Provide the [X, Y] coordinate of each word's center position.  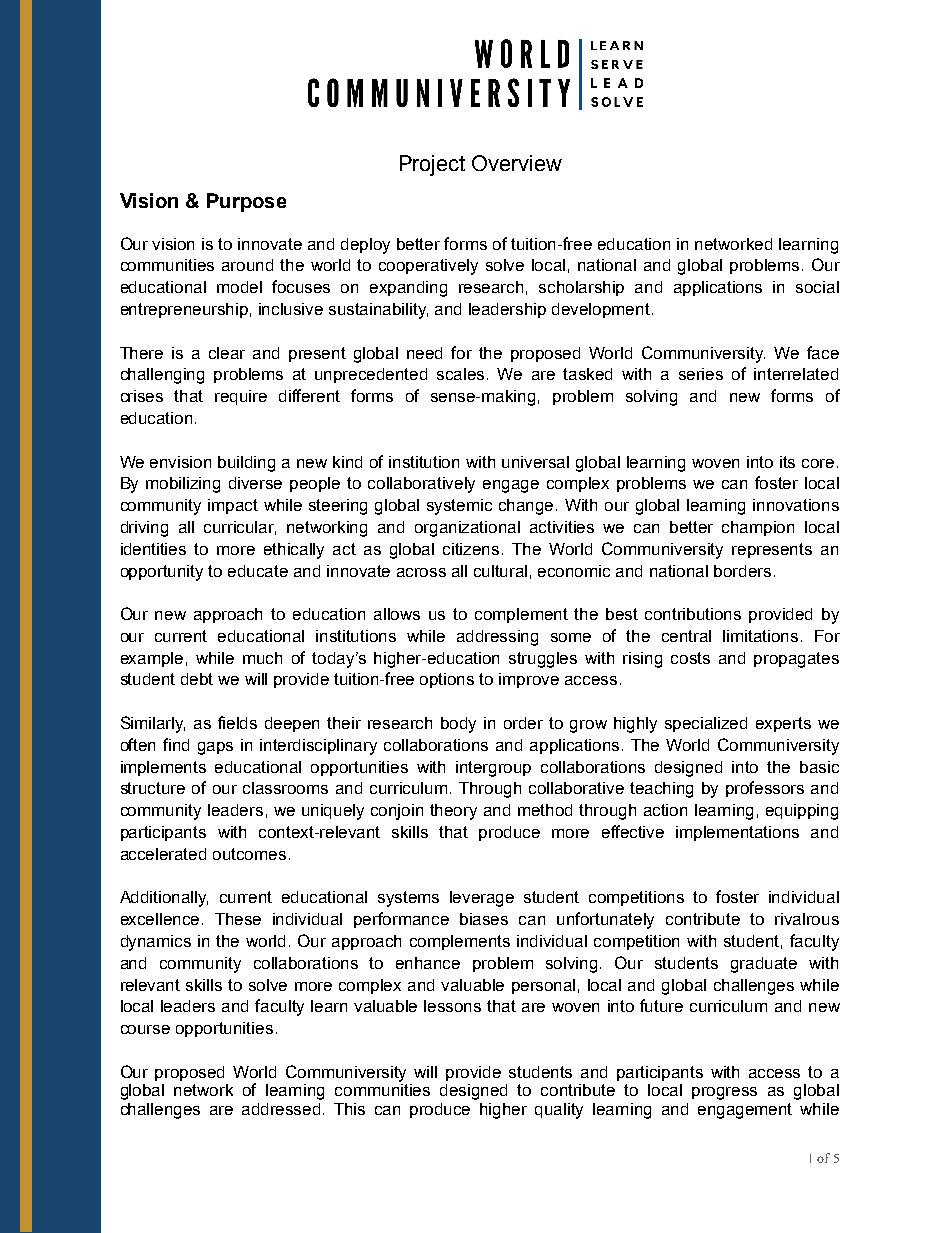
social [817, 287]
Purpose [246, 202]
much [262, 658]
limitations [760, 636]
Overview [517, 163]
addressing [497, 638]
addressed [281, 1109]
